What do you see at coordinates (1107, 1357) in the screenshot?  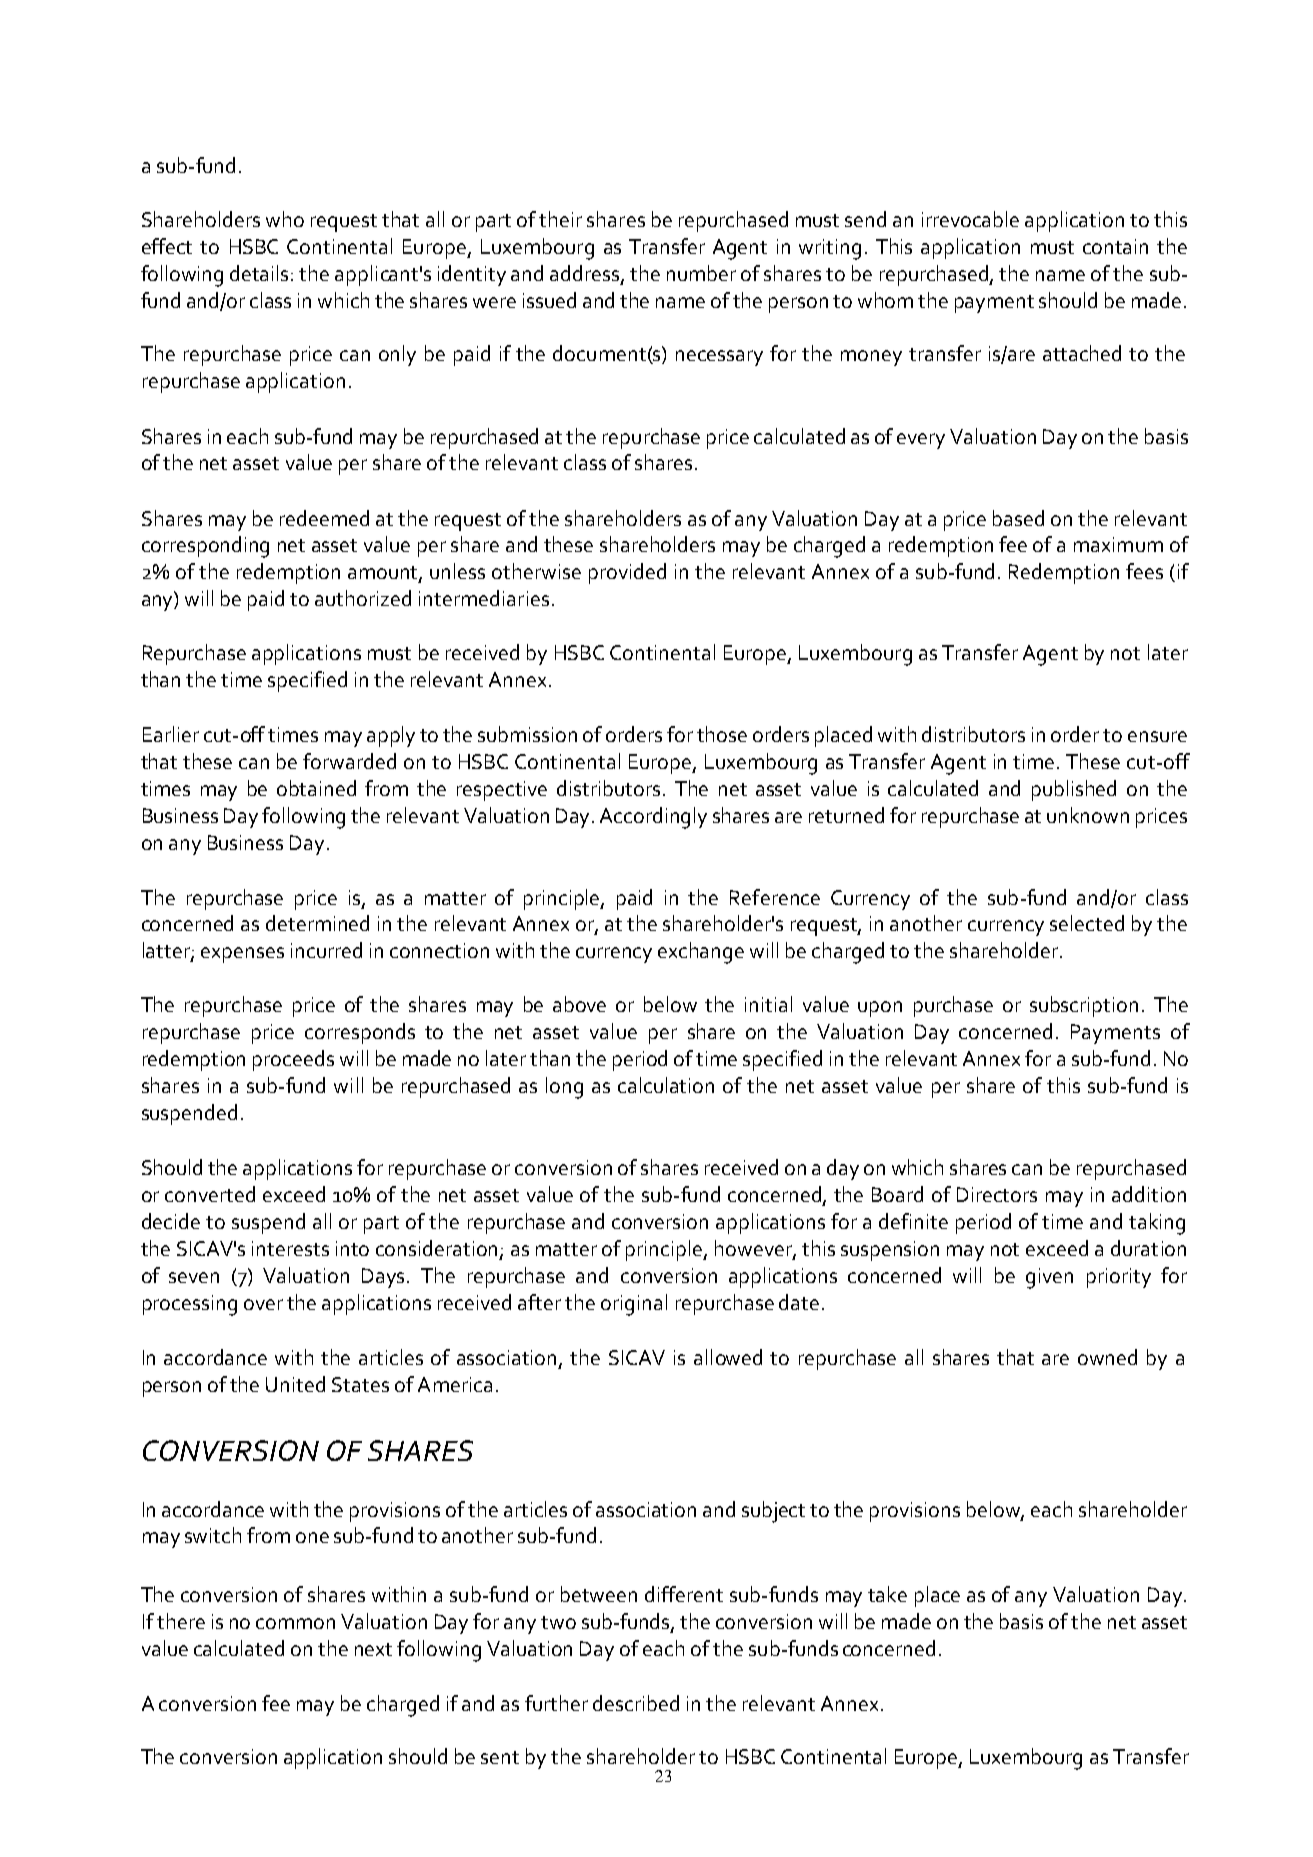 I see `owned` at bounding box center [1107, 1357].
